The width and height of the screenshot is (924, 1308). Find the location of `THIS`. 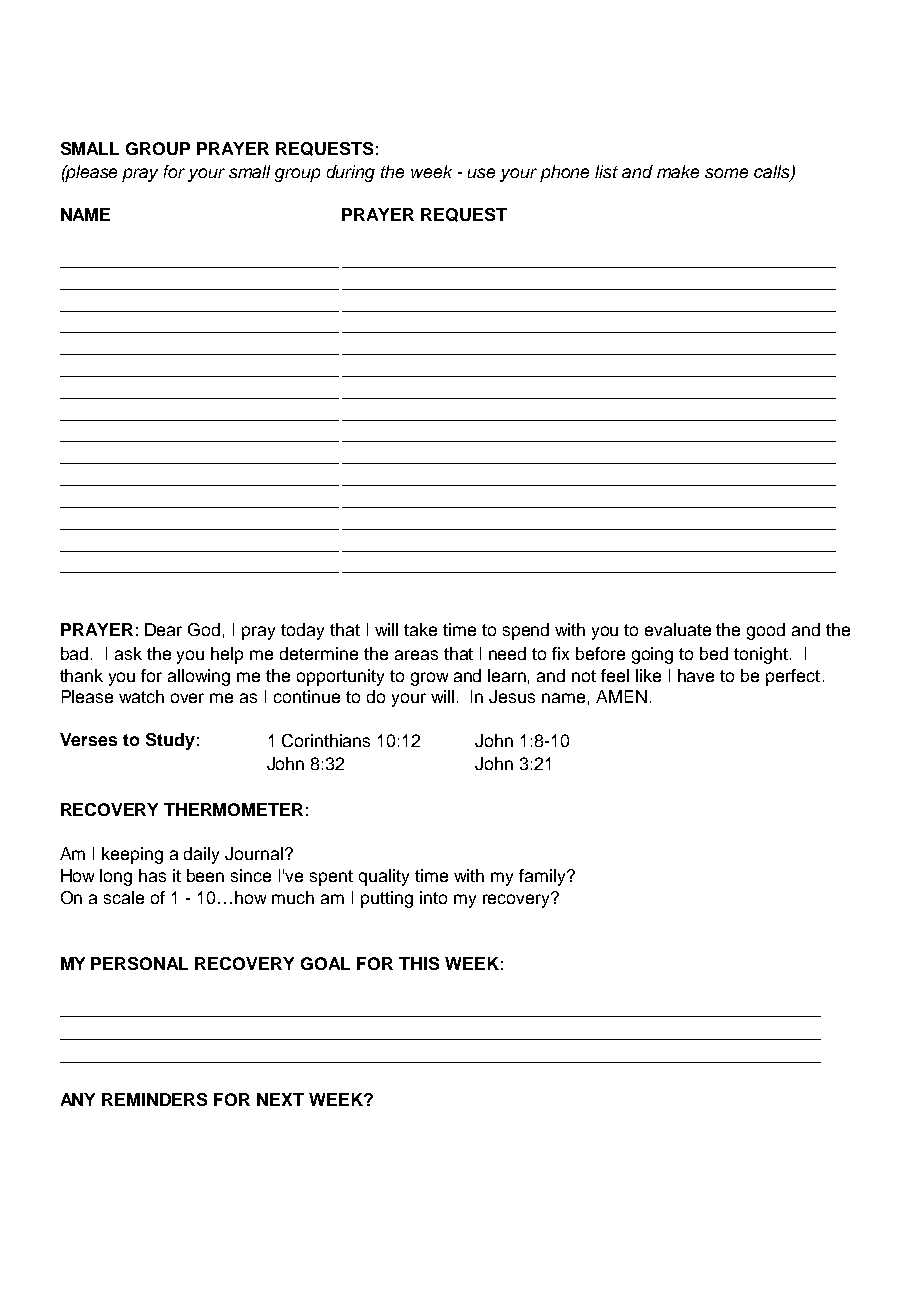

THIS is located at coordinates (419, 963).
